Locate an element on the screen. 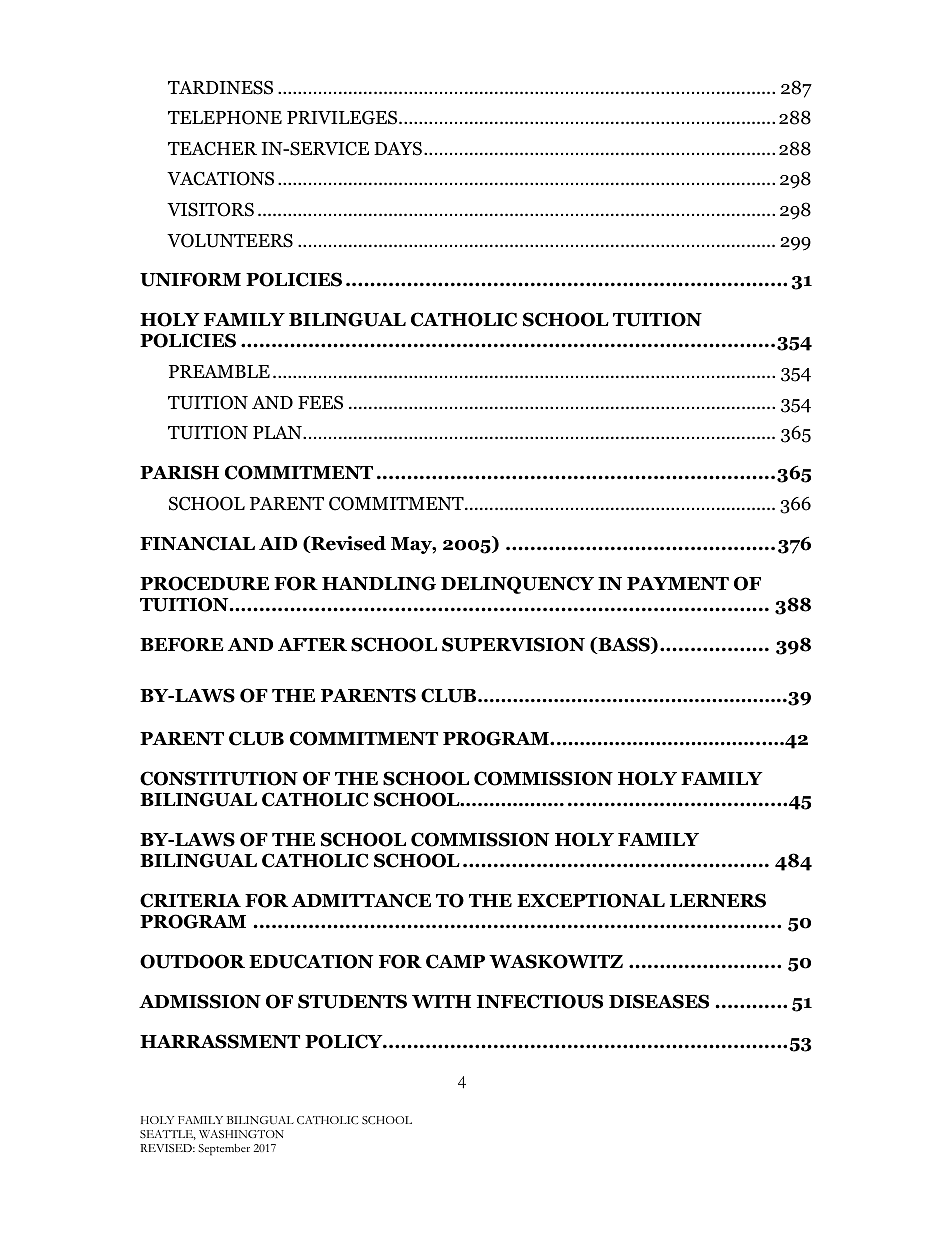  WITH is located at coordinates (441, 1001).
